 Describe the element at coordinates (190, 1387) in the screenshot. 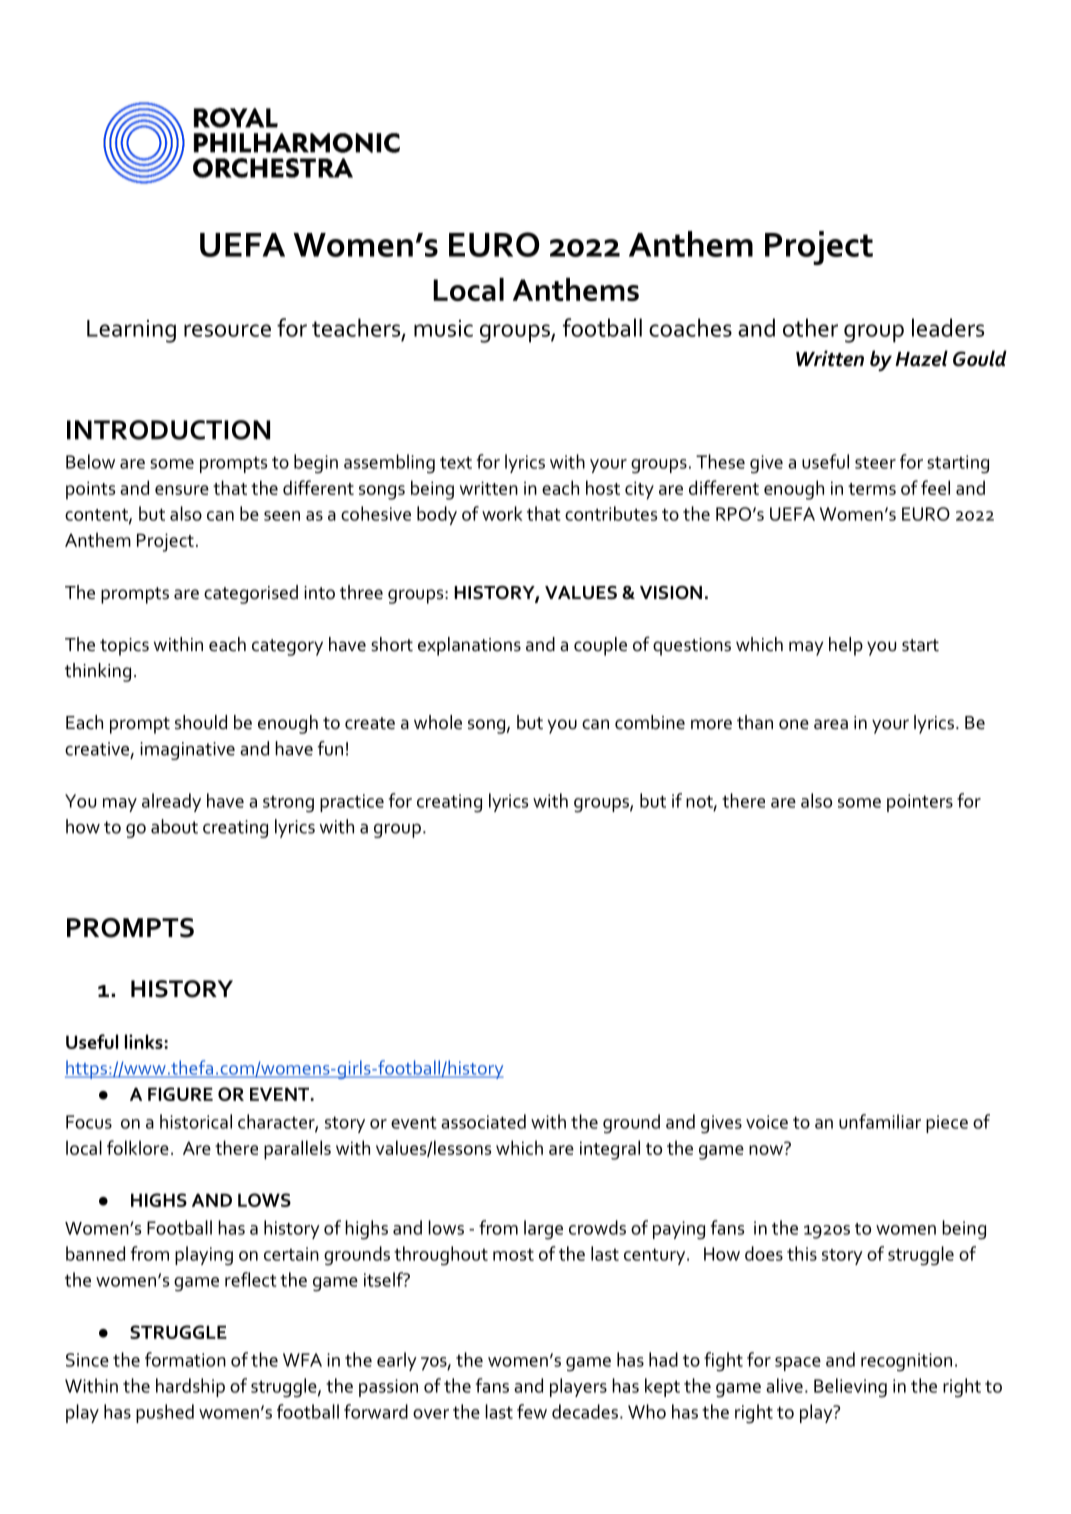

I see `hardship` at that location.
